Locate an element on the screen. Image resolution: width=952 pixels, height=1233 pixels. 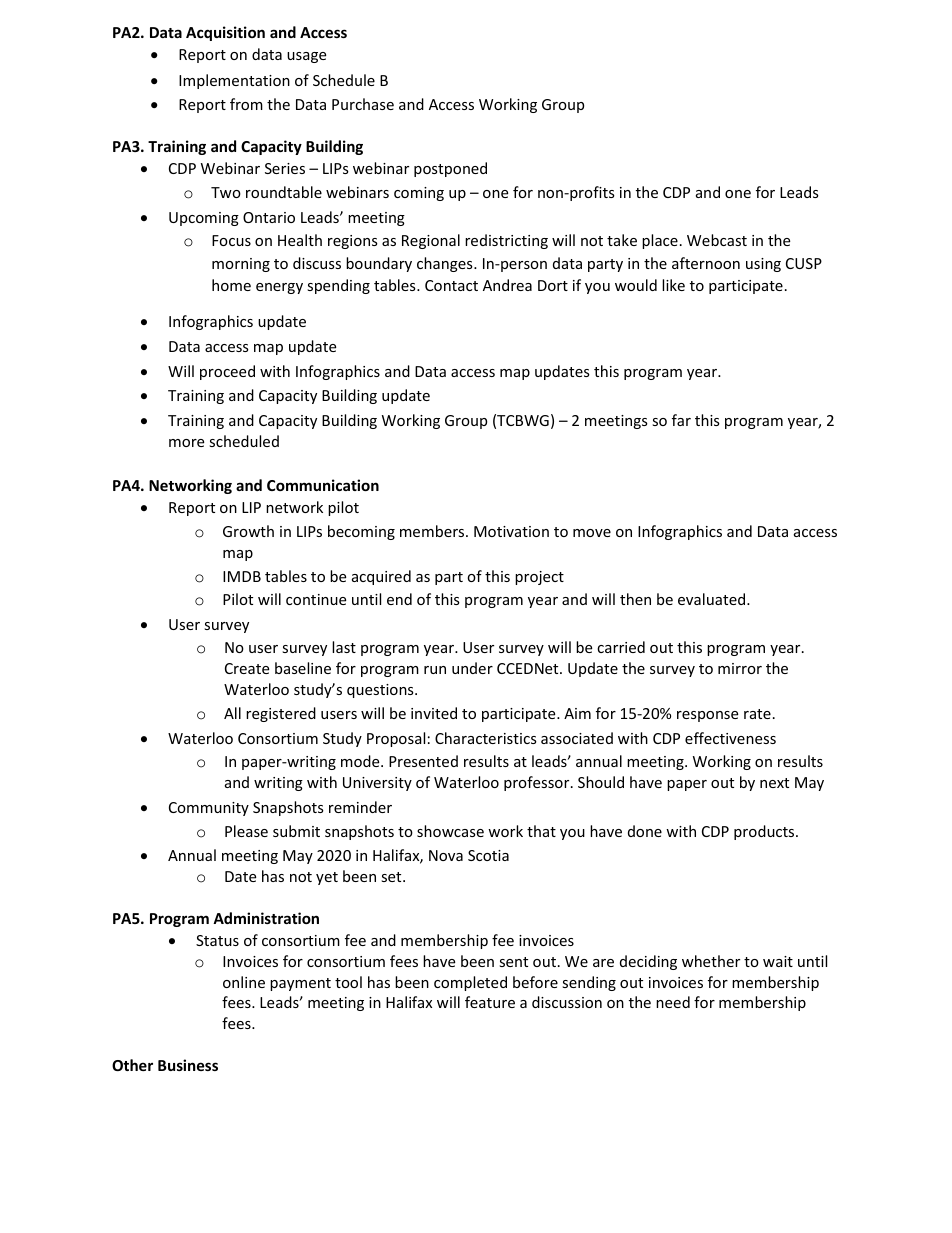
Webcast is located at coordinates (717, 240).
